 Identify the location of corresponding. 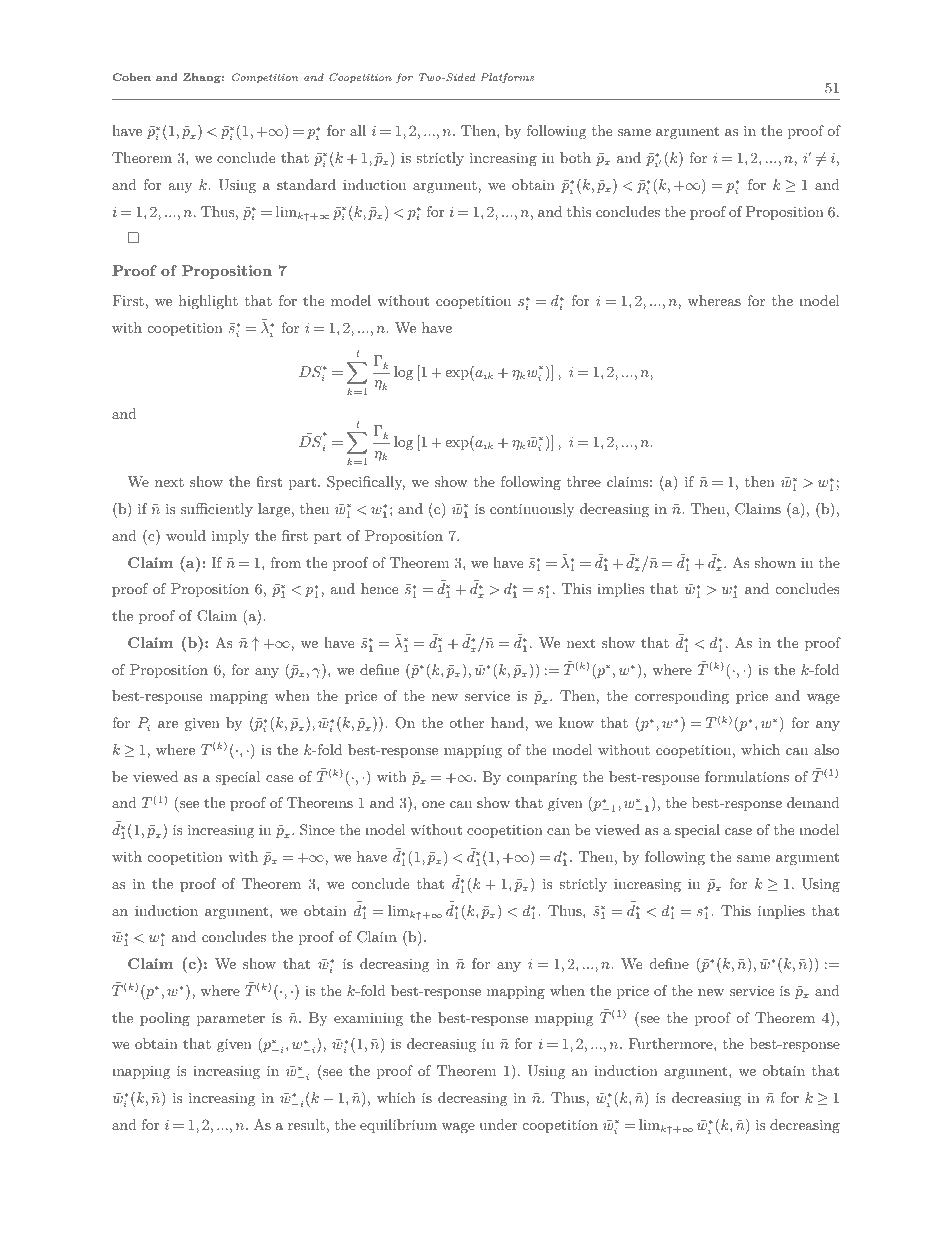
(682, 697).
